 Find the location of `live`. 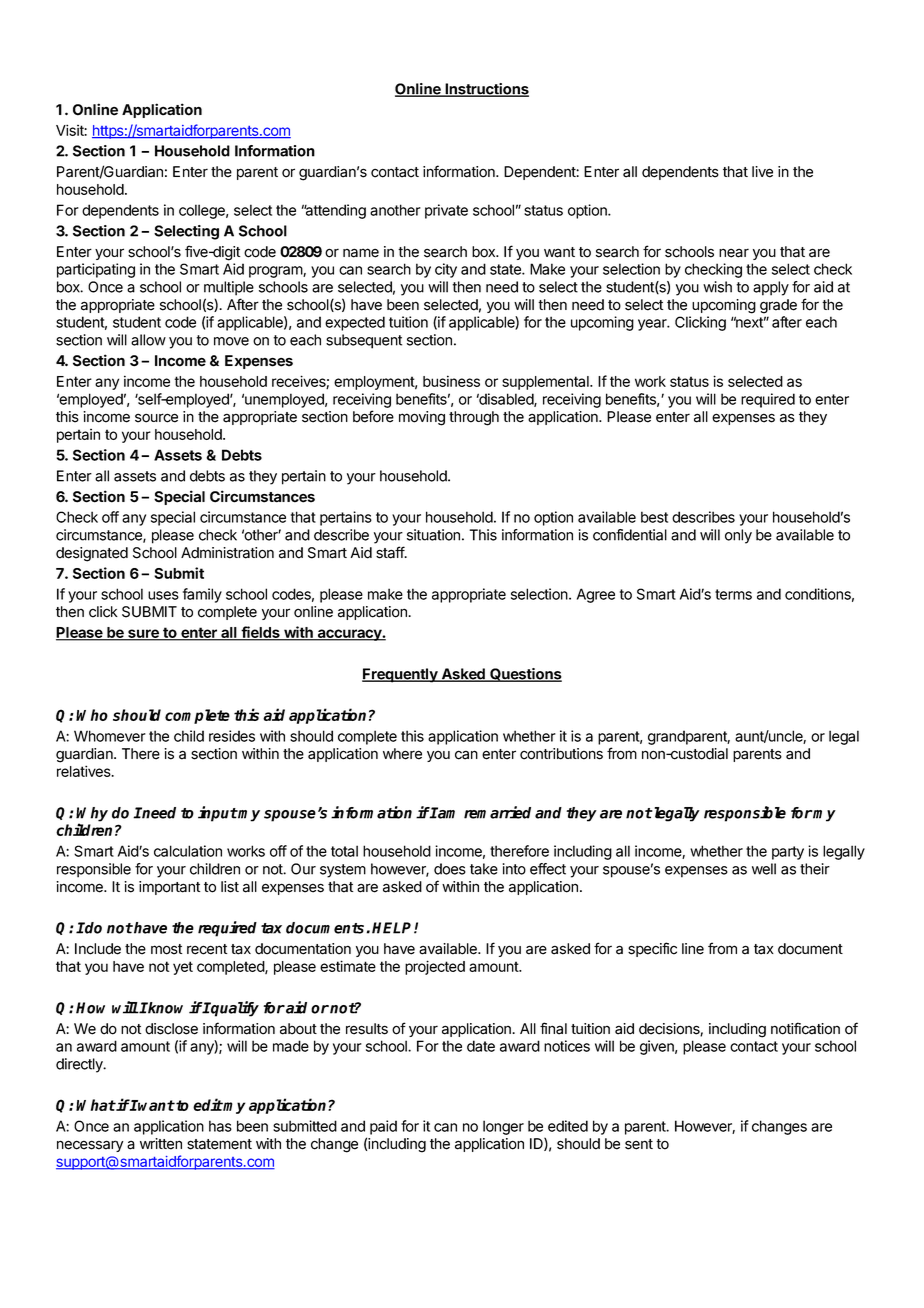

live is located at coordinates (762, 172).
